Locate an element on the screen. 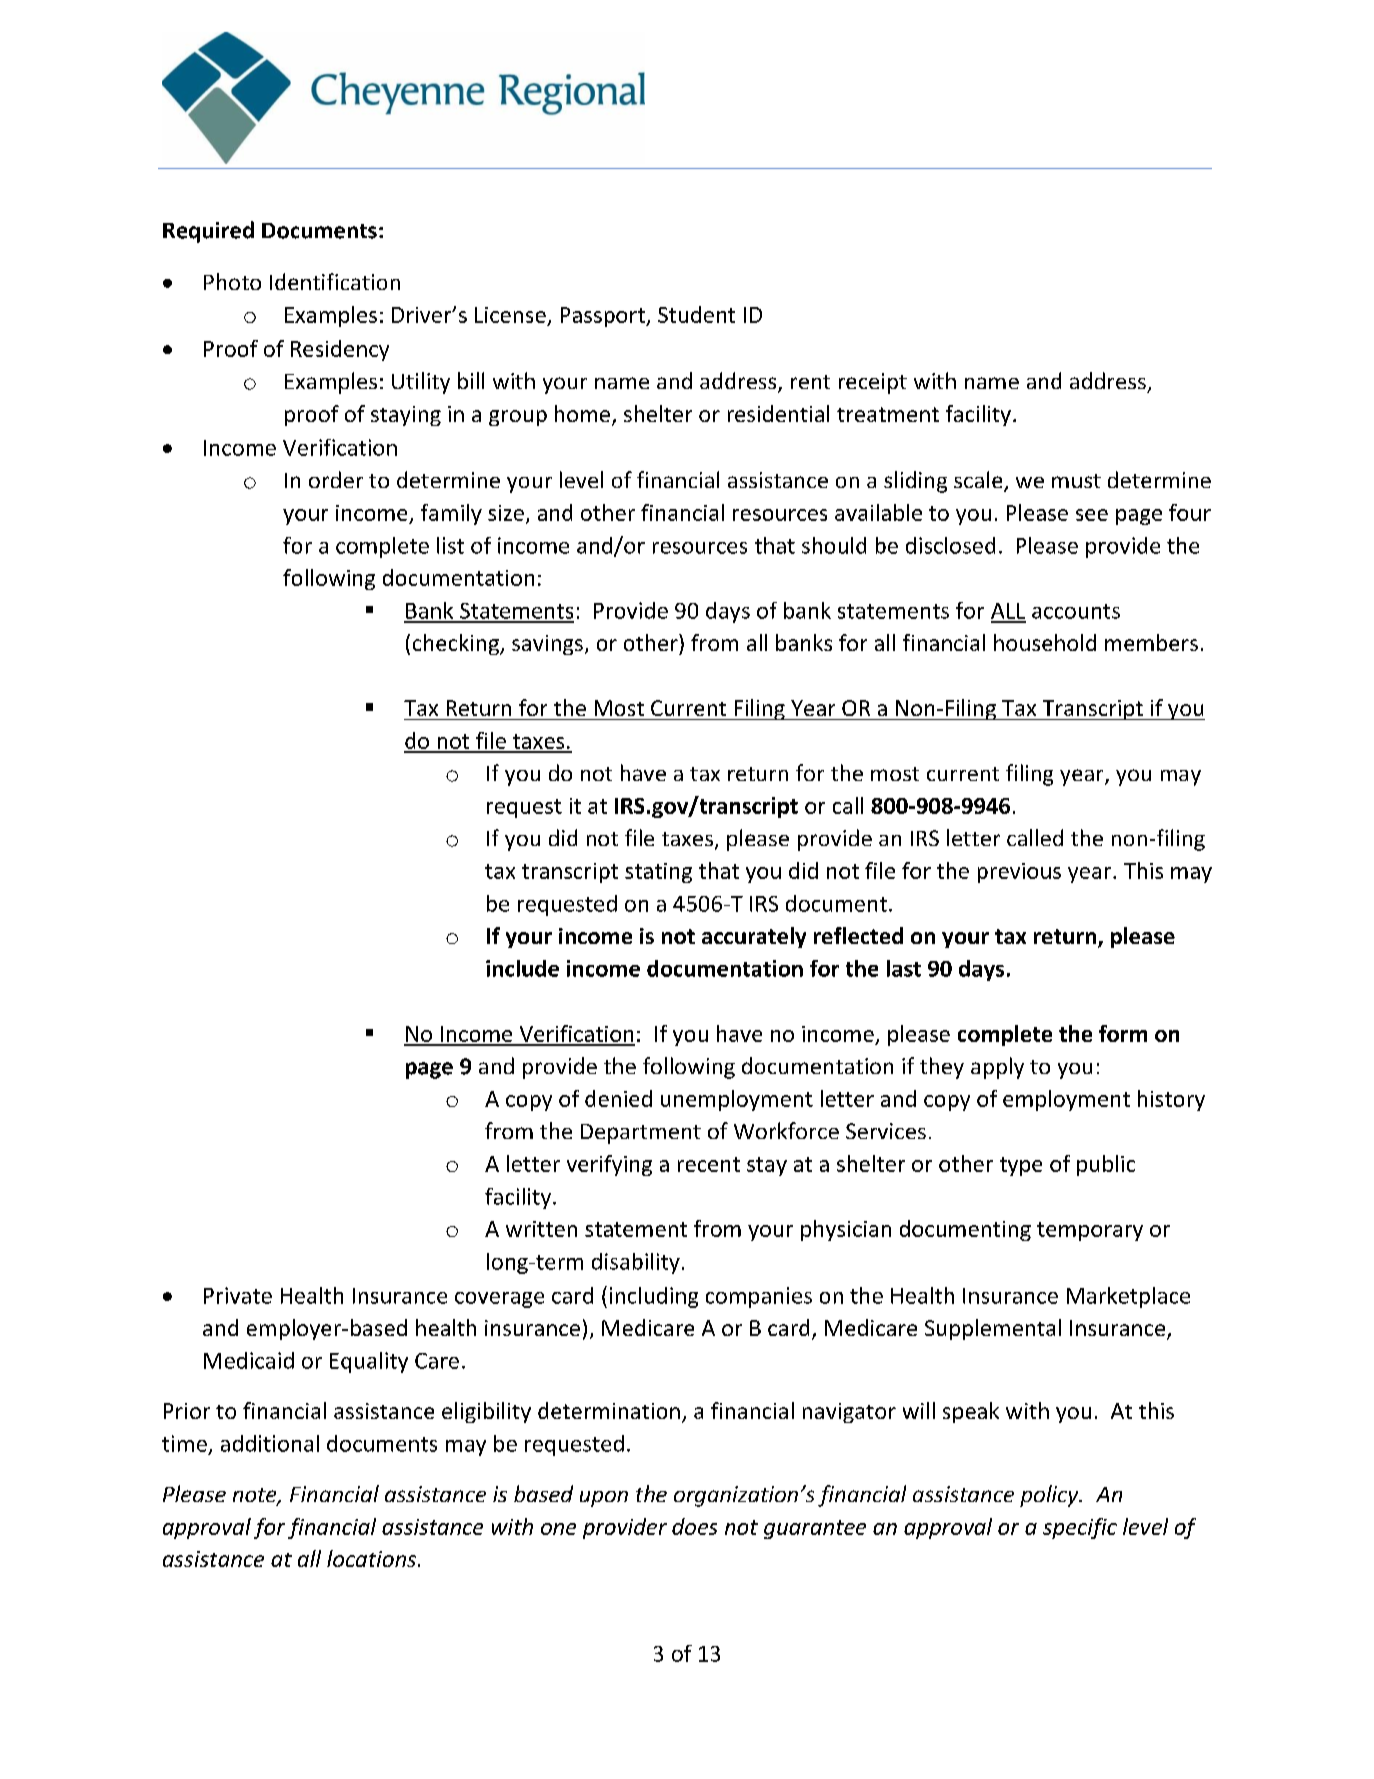 The image size is (1374, 1779). note is located at coordinates (256, 1496).
